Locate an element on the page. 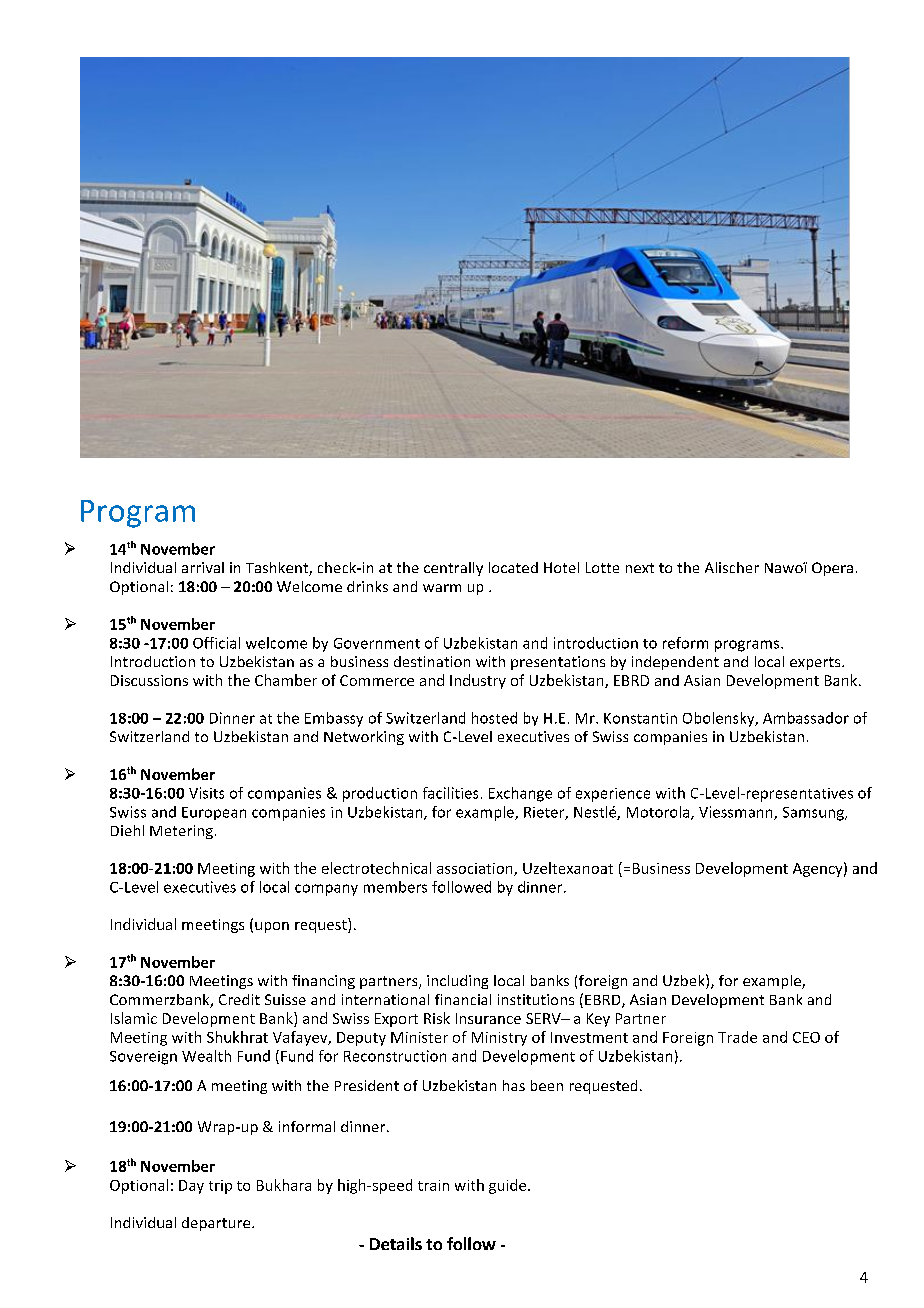 The height and width of the document is (1308, 924). has is located at coordinates (514, 1085).
